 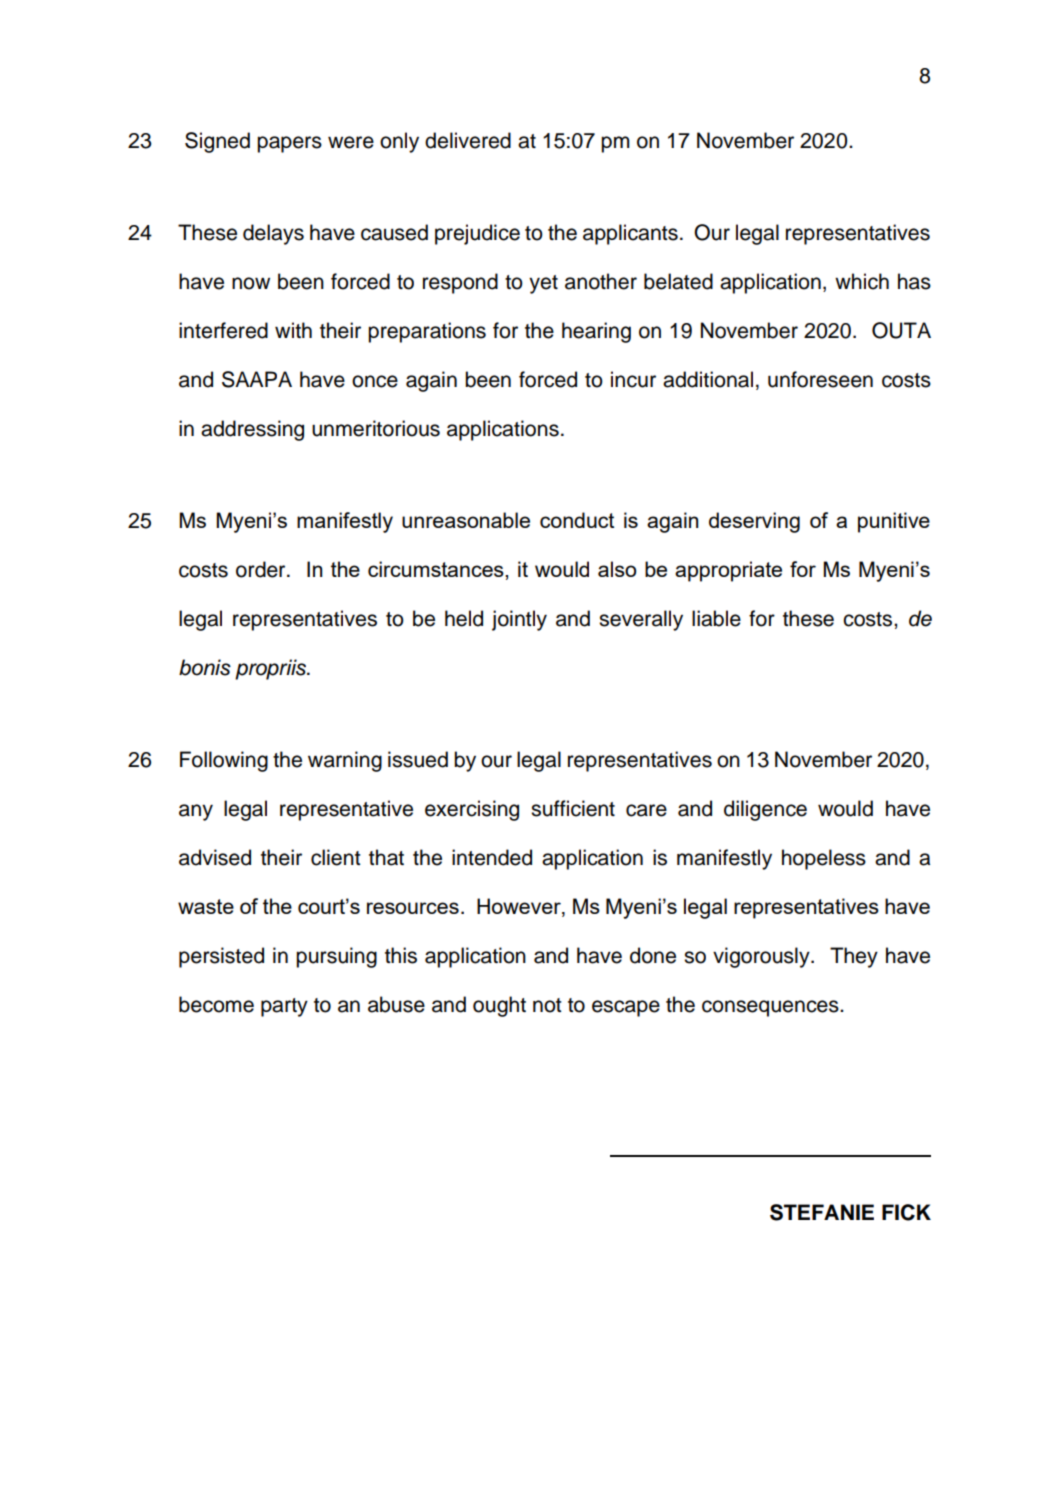 I want to click on delivered, so click(x=468, y=140).
